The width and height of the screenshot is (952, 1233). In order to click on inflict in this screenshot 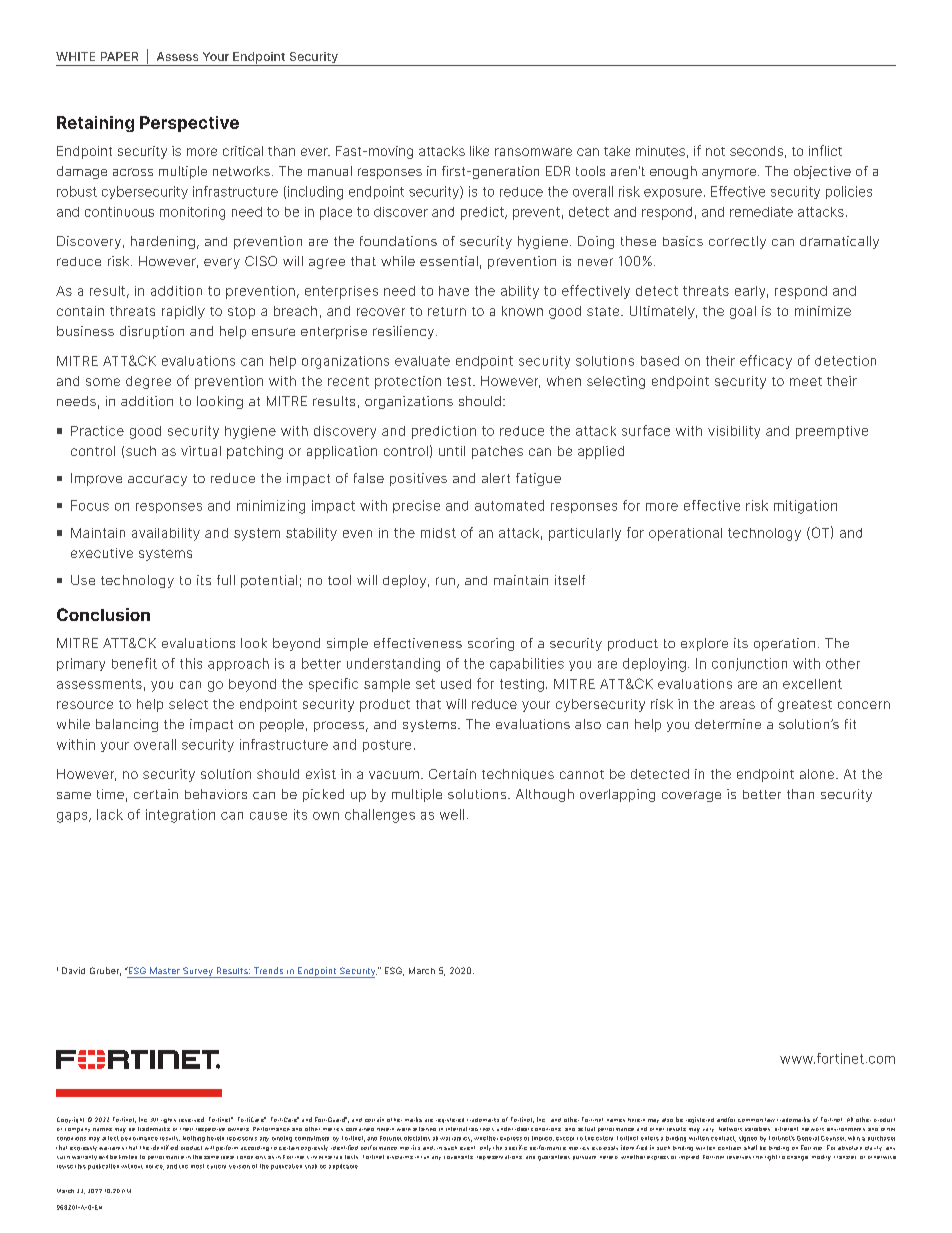, I will do `click(825, 150)`.
